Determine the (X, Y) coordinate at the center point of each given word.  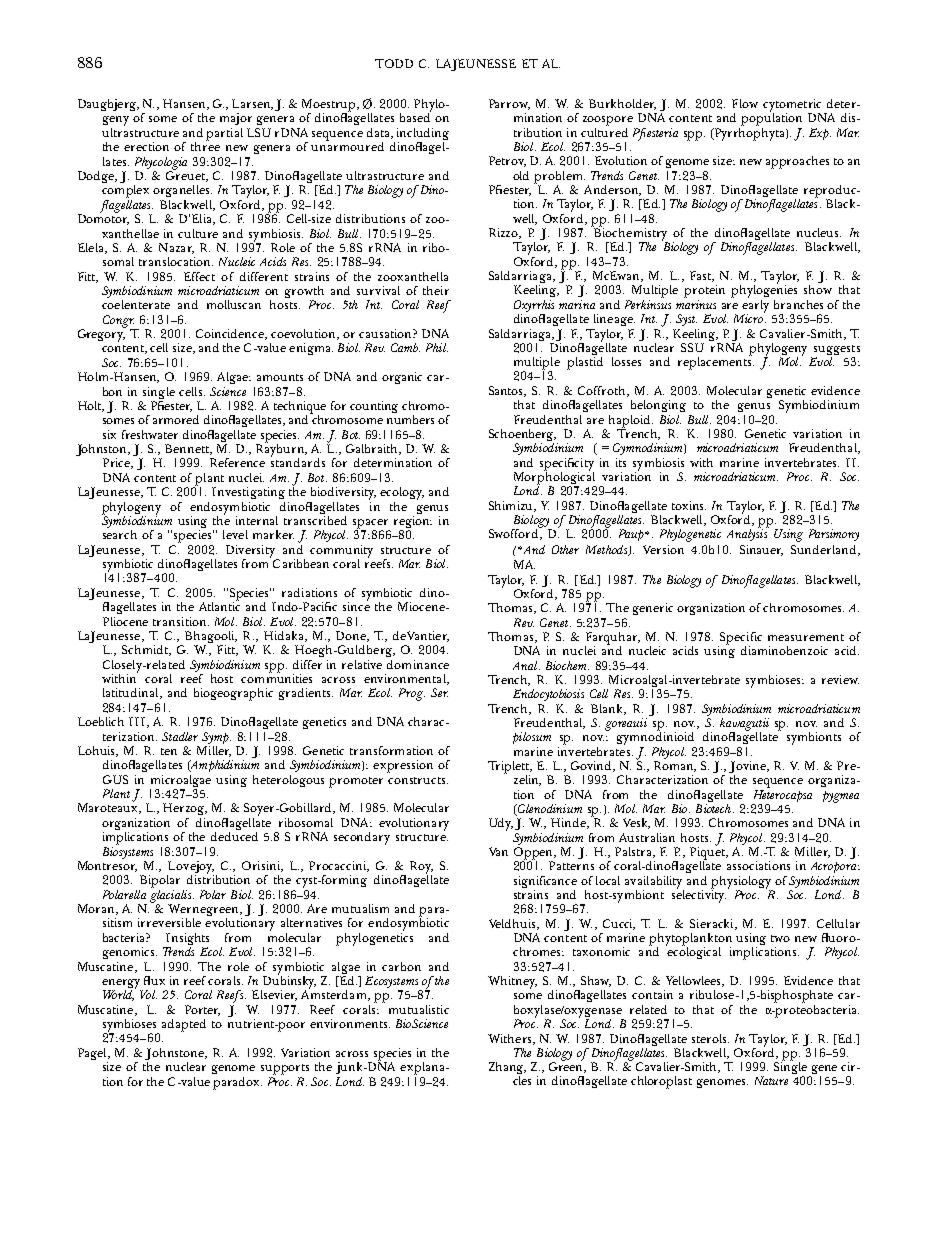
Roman (675, 766)
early (755, 306)
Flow (745, 103)
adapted (184, 1025)
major (236, 119)
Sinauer (761, 550)
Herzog (185, 809)
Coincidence (231, 334)
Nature (771, 1080)
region (413, 522)
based (415, 116)
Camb (405, 347)
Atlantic (219, 605)
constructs (418, 780)
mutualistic (419, 1009)
